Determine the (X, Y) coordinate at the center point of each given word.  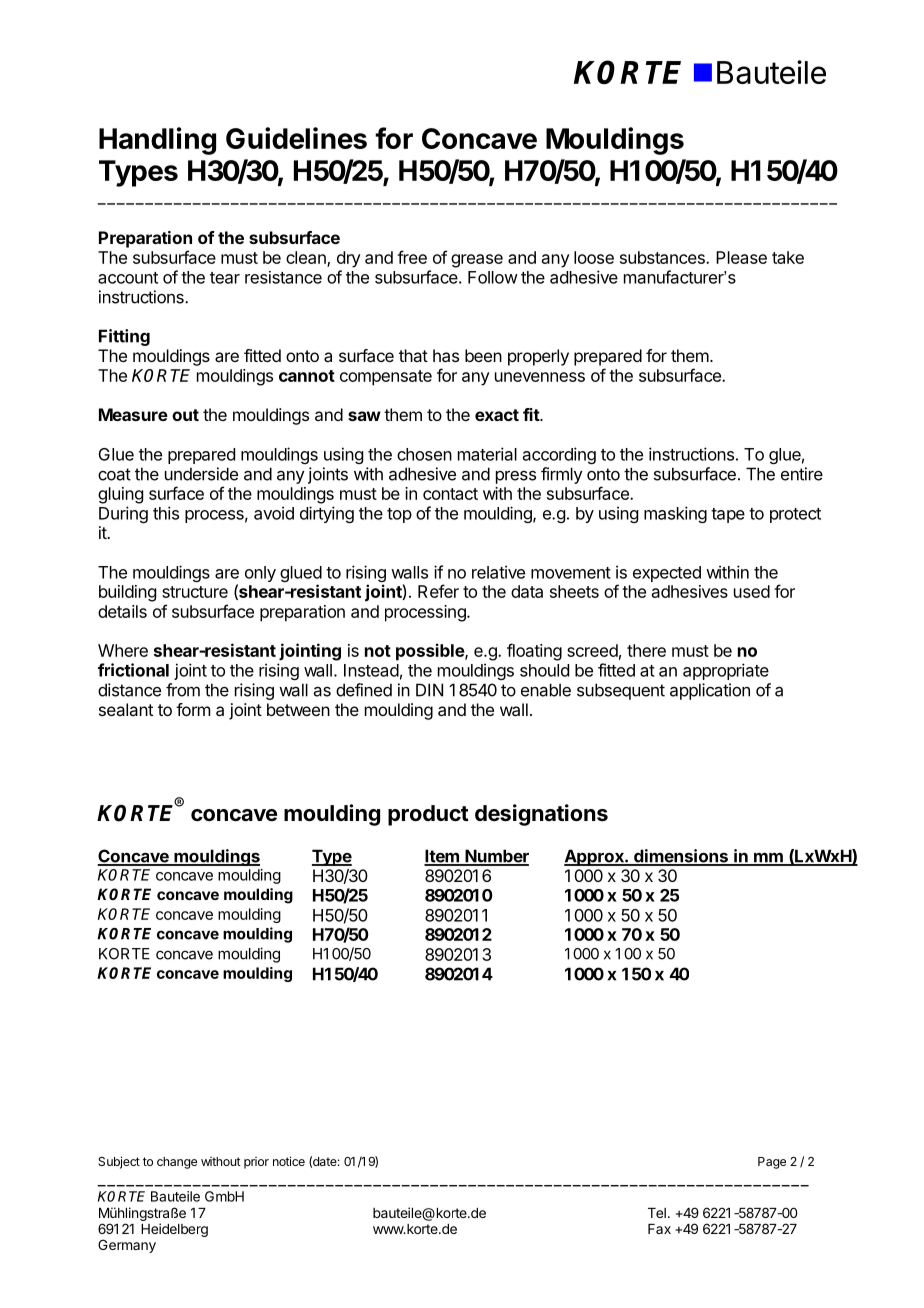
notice (289, 1161)
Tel (657, 1213)
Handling (157, 141)
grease (477, 261)
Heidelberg (174, 1230)
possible (431, 652)
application (710, 691)
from (183, 690)
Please (741, 257)
